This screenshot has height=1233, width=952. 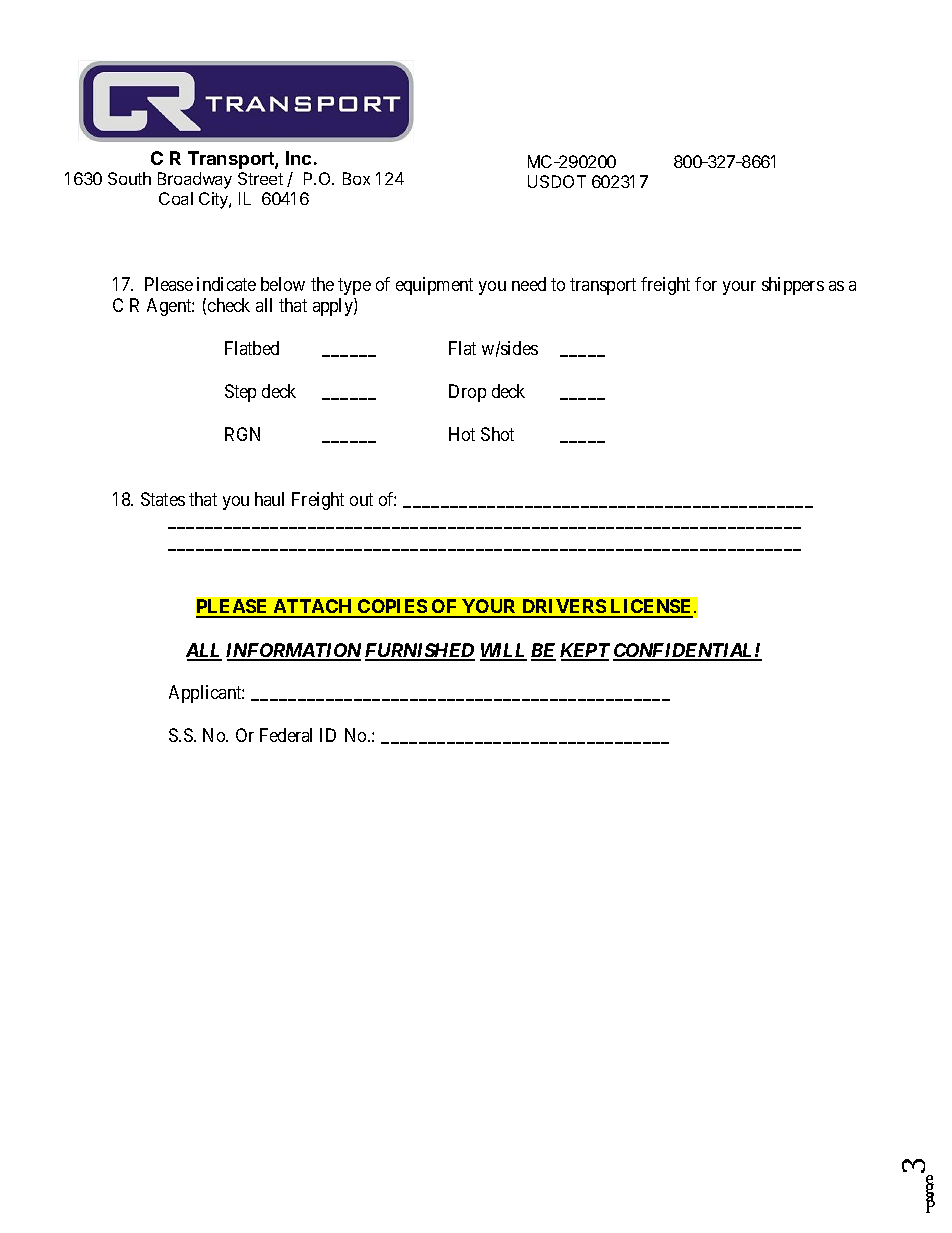 What do you see at coordinates (163, 499) in the screenshot?
I see `States` at bounding box center [163, 499].
